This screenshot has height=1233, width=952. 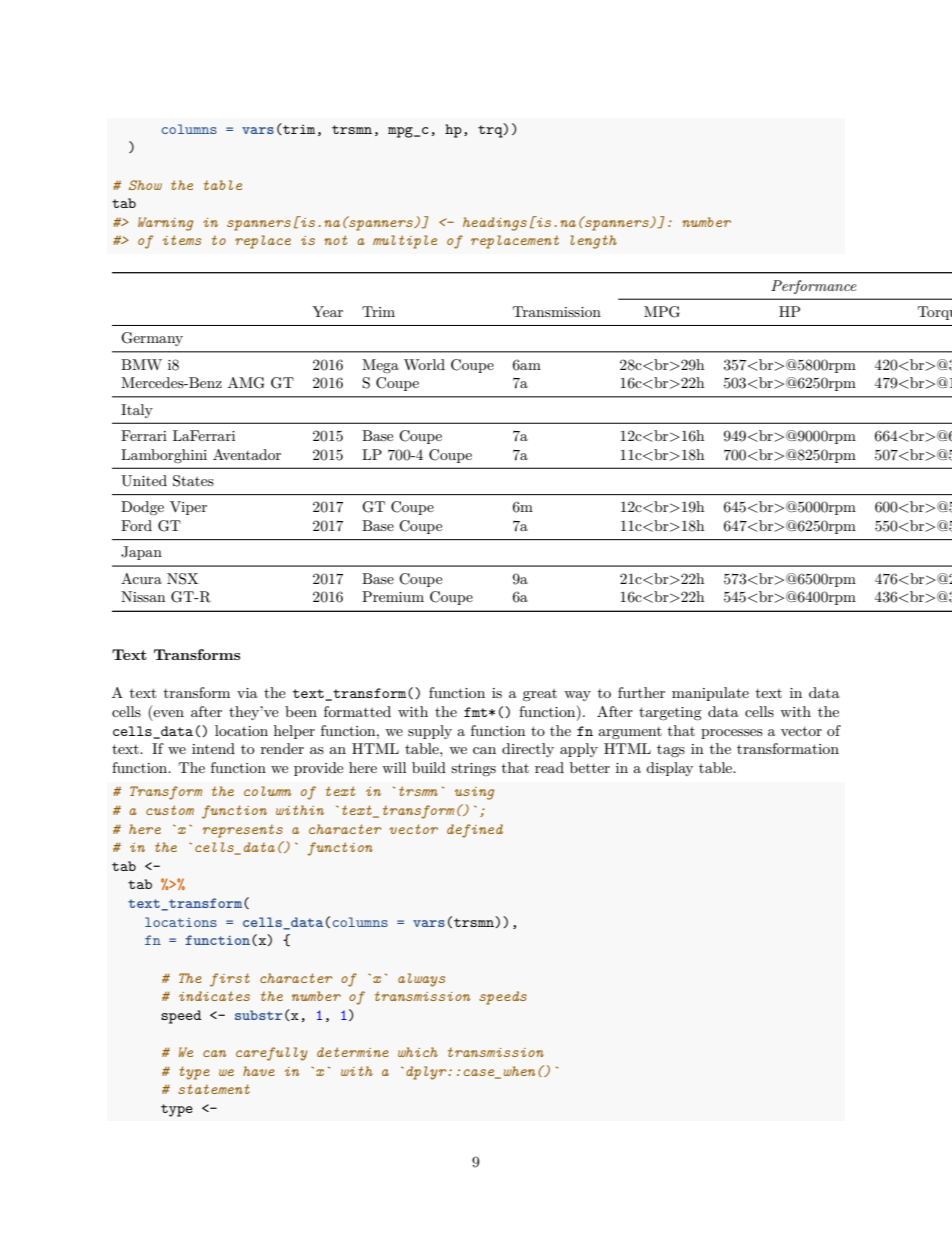 I want to click on display, so click(x=669, y=769).
